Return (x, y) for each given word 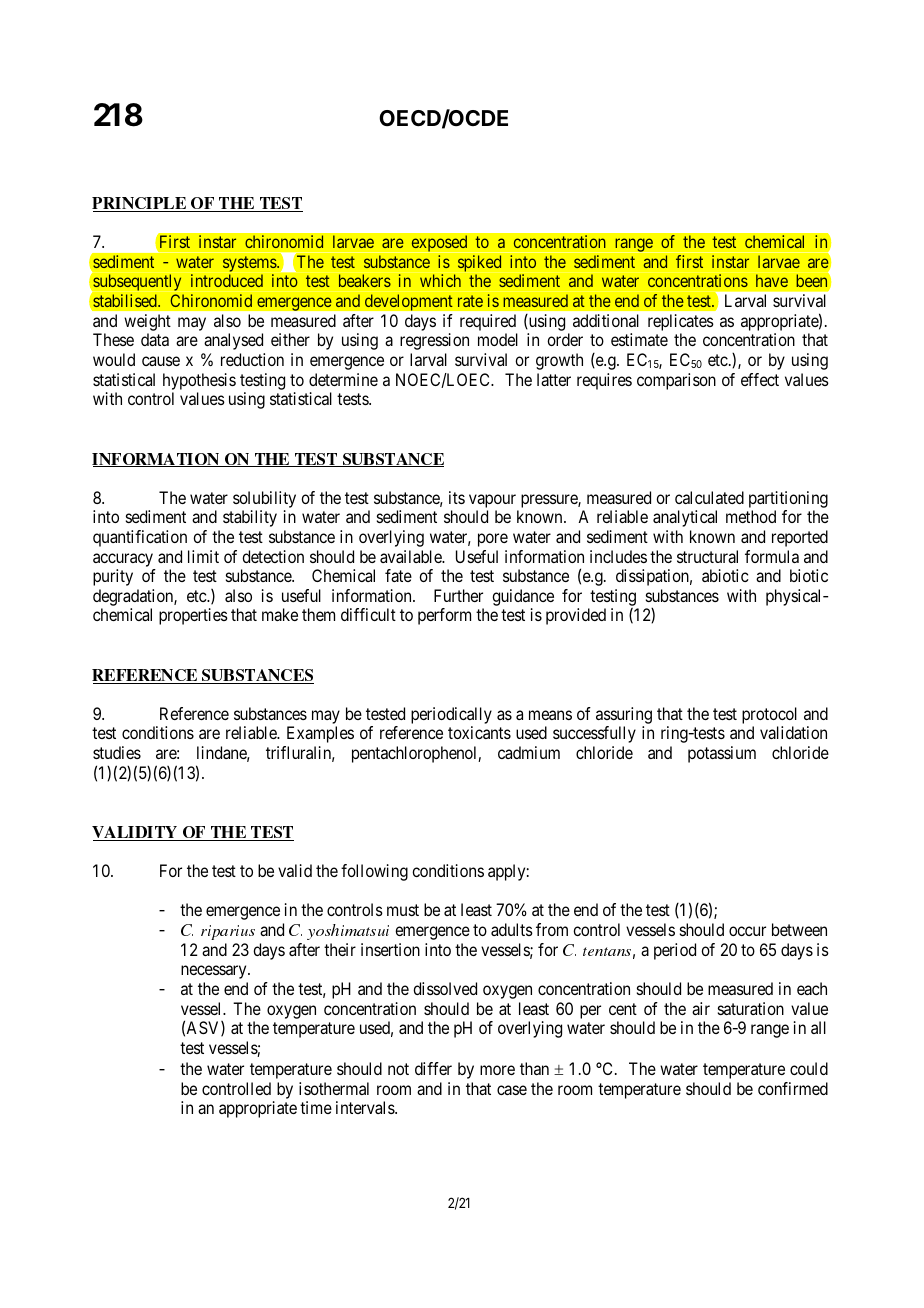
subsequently (136, 283)
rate (470, 301)
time (316, 1107)
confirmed (793, 1088)
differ (433, 1068)
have (772, 281)
